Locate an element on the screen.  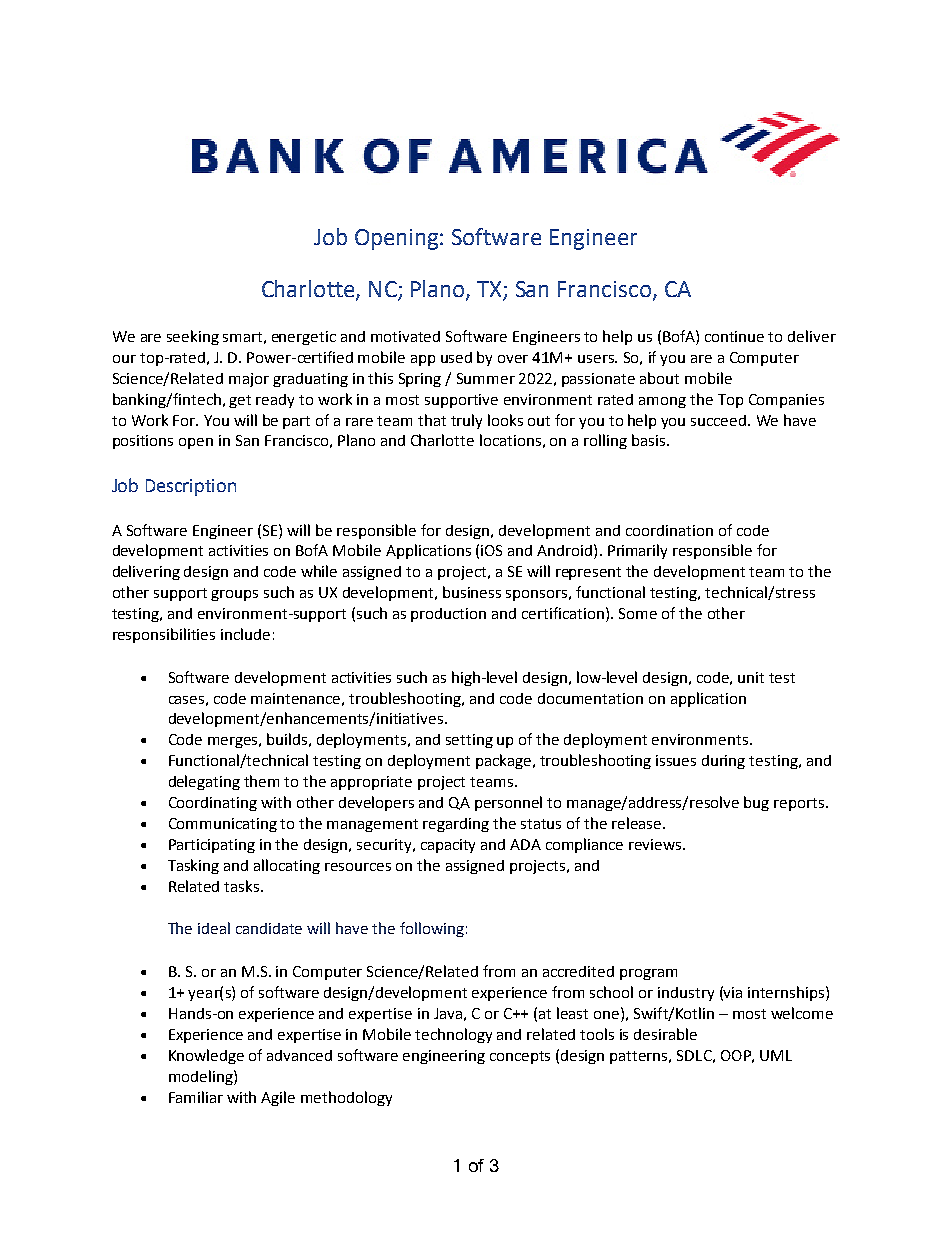
delegating is located at coordinates (204, 782).
